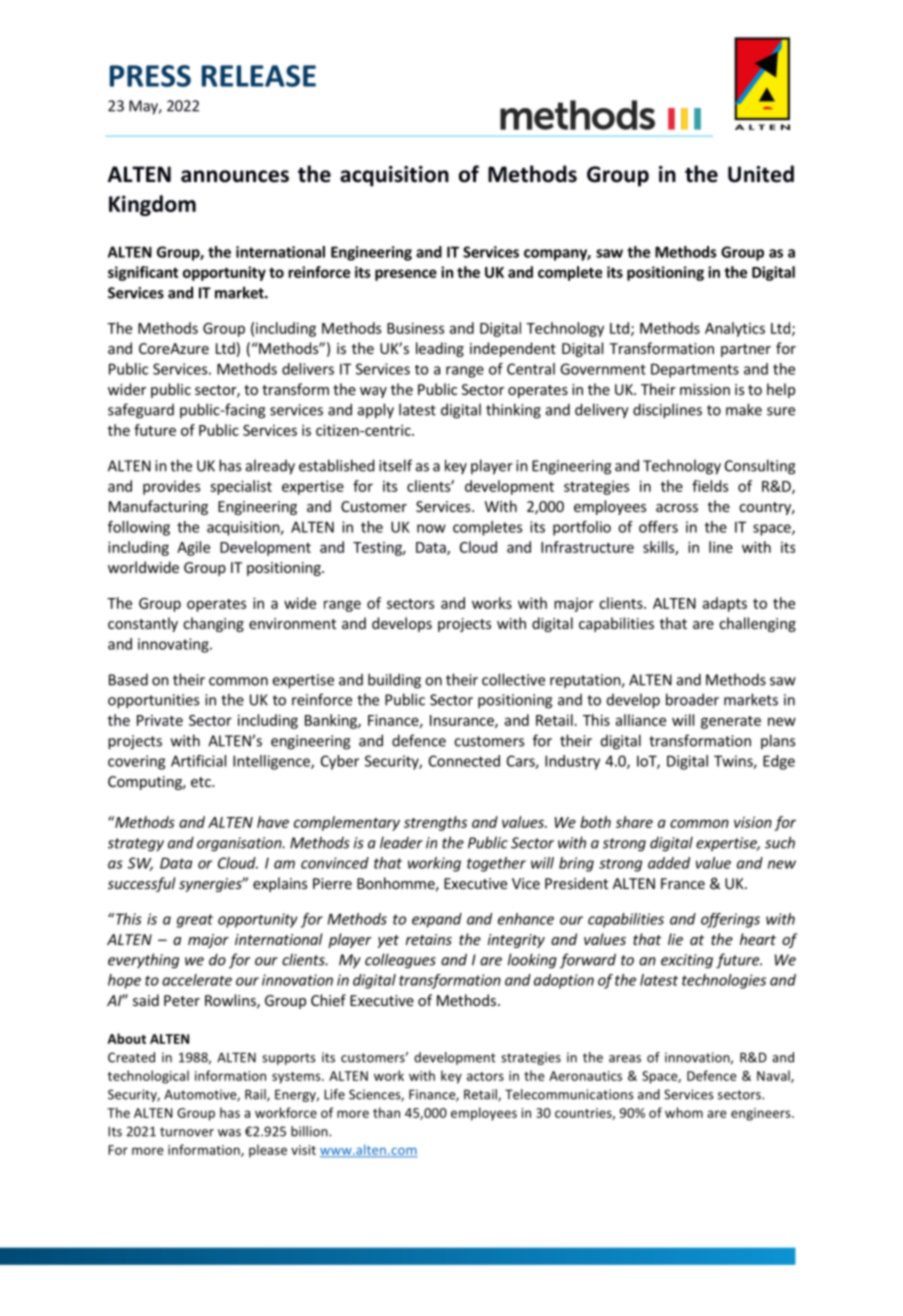 The image size is (903, 1316). What do you see at coordinates (150, 76) in the document?
I see `PRESS` at bounding box center [150, 76].
